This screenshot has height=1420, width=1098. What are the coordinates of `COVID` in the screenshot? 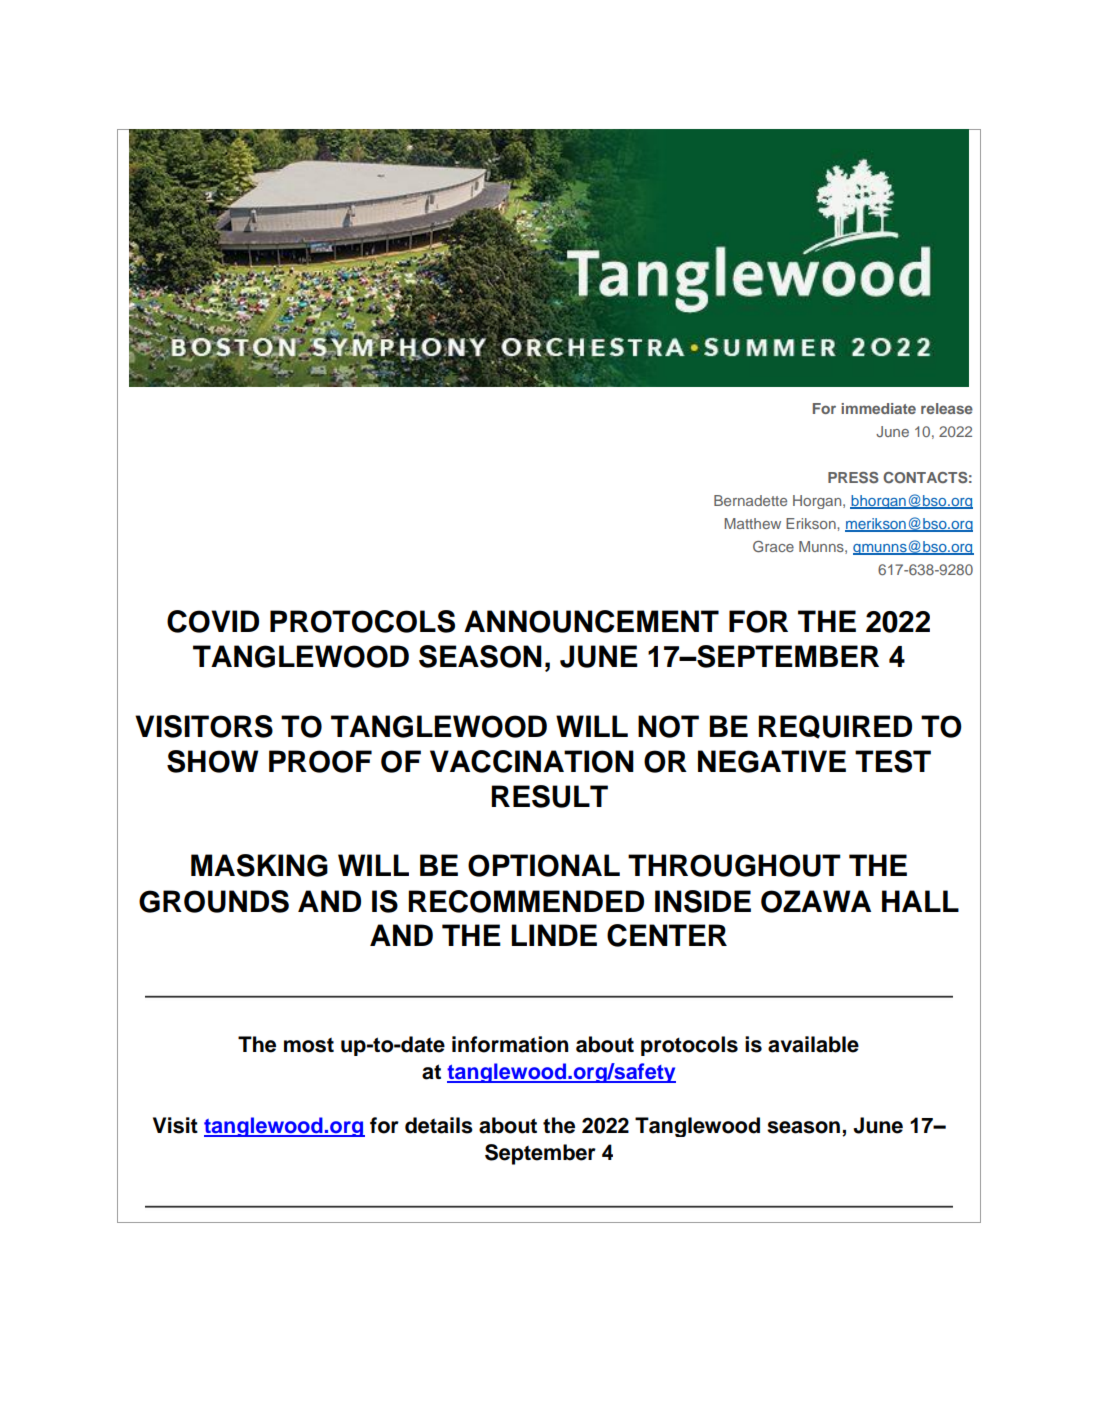 It's located at (213, 621).
